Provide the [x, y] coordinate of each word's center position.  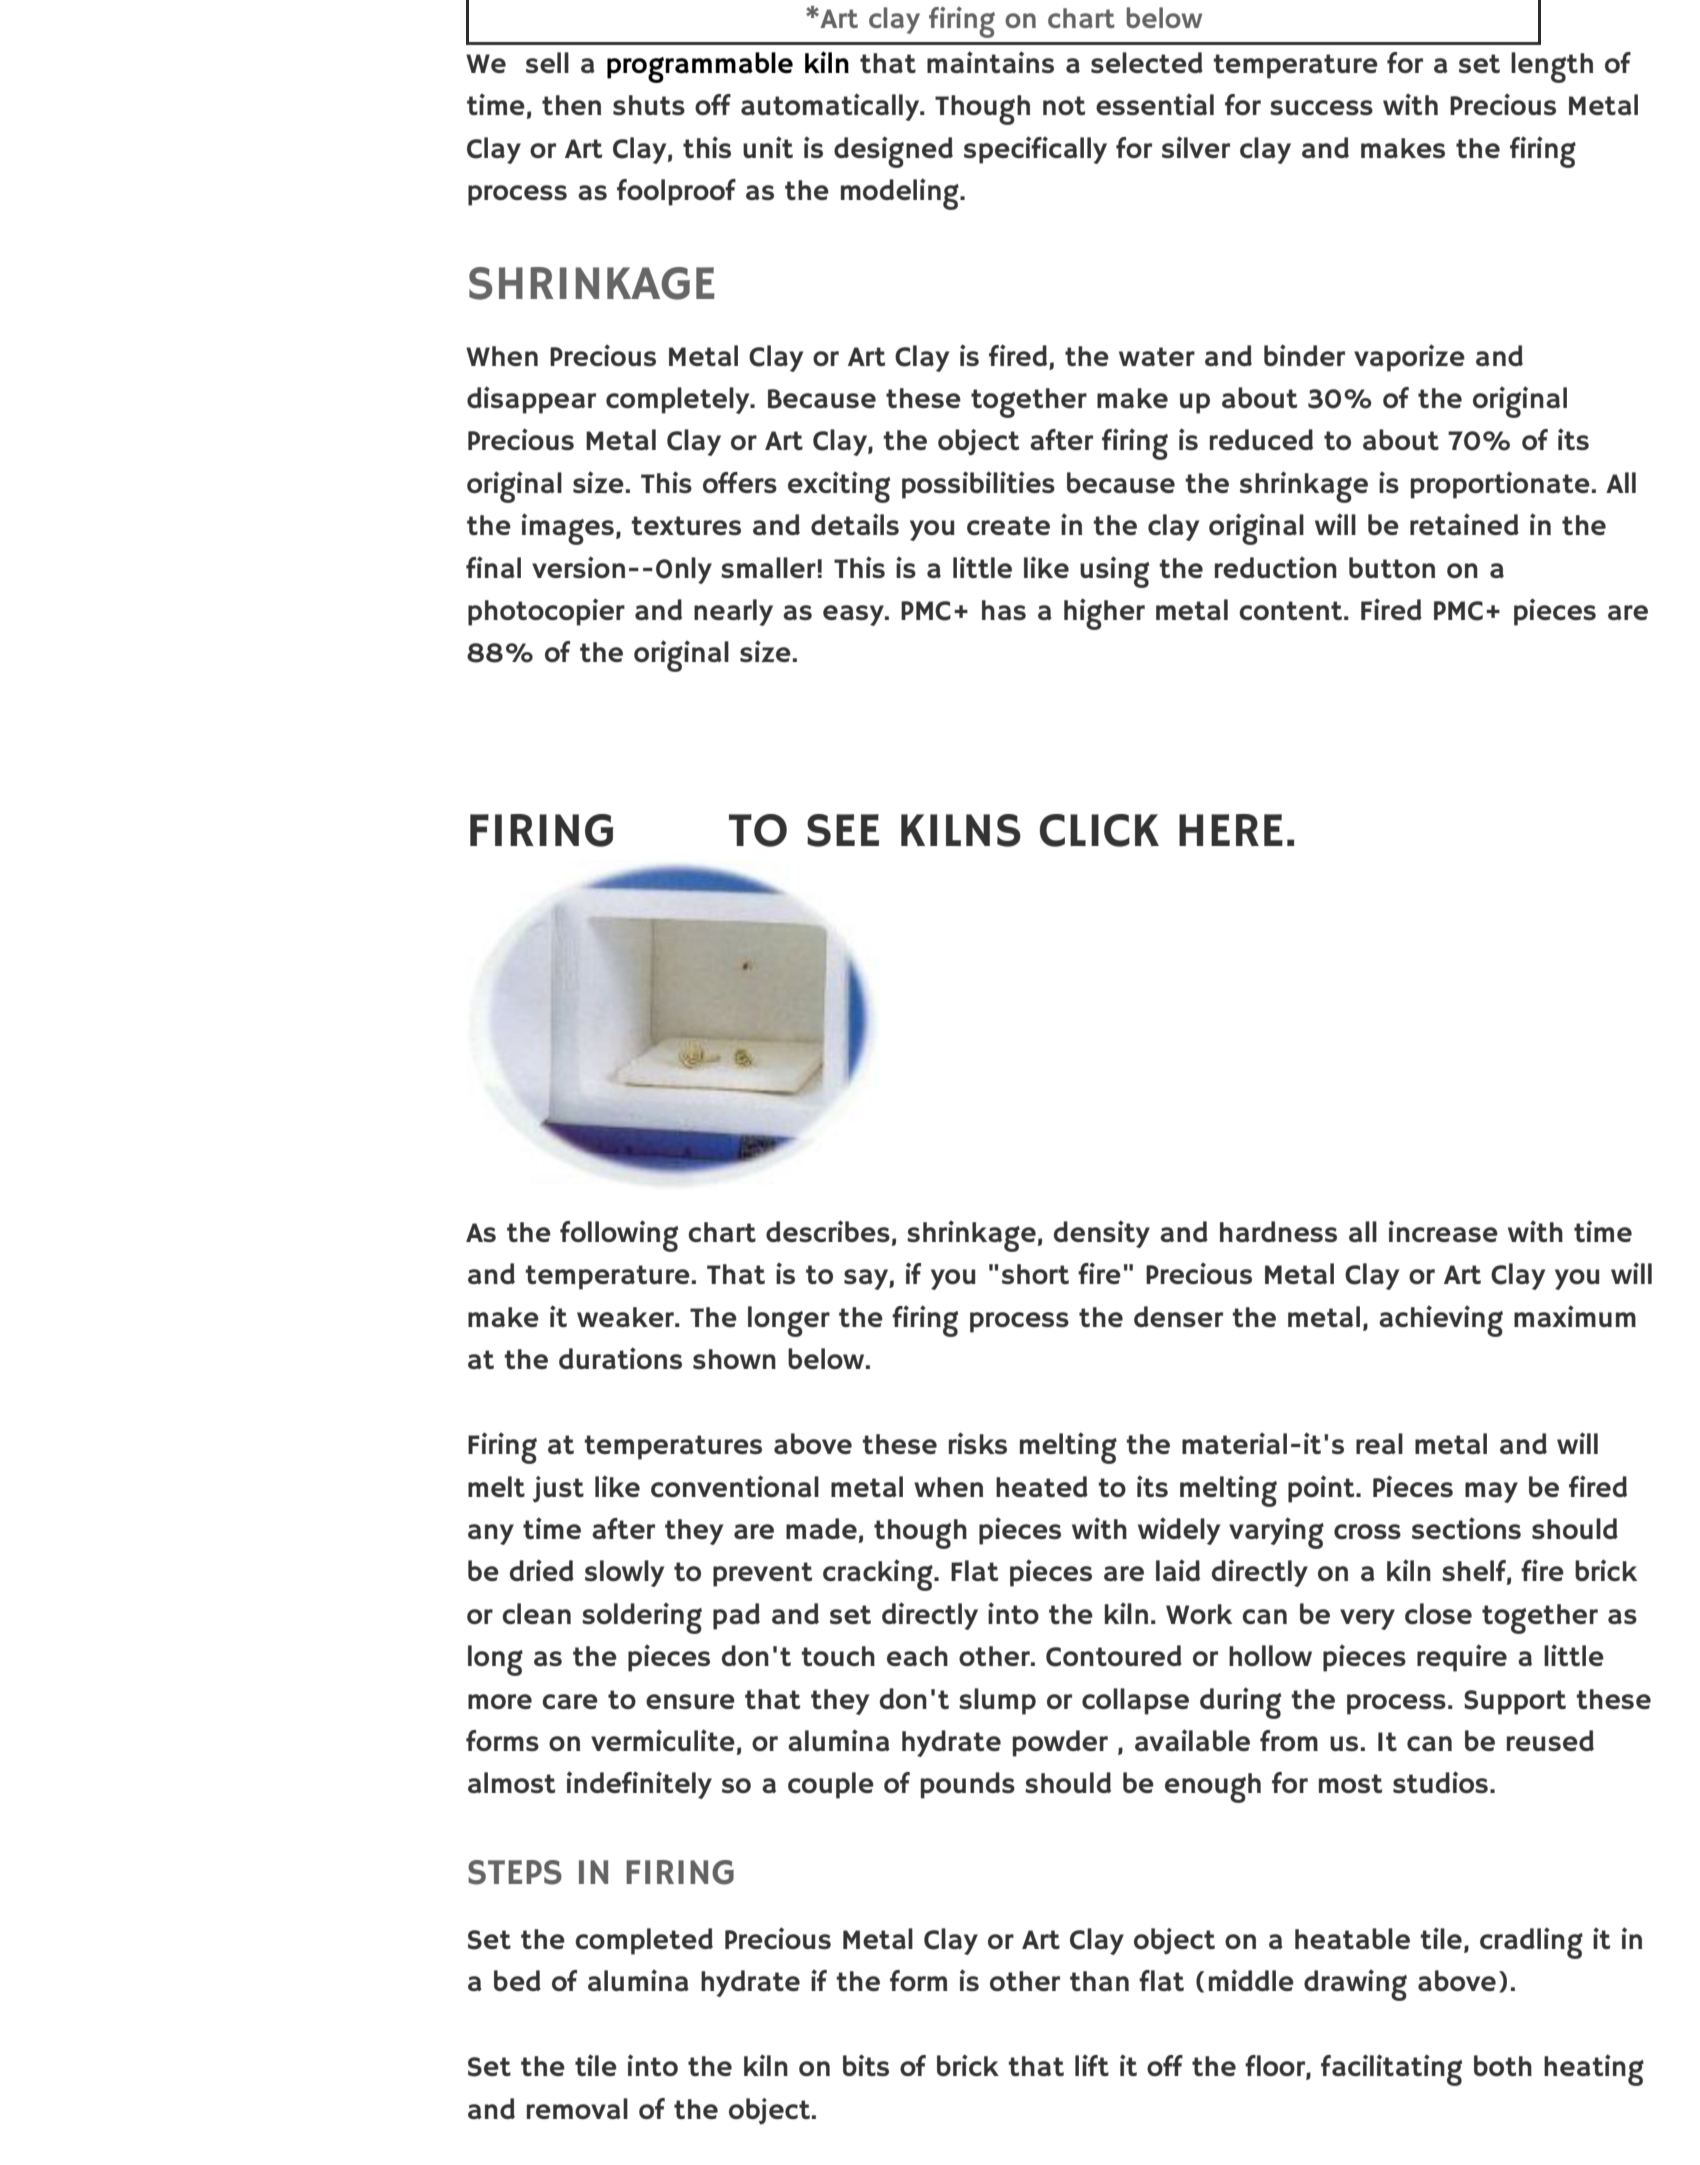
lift [1092, 2065]
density [1102, 1234]
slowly [624, 1573]
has [1004, 610]
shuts [649, 105]
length [1552, 67]
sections [1466, 1528]
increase [1443, 1231]
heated [1042, 1486]
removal [577, 2108]
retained [1464, 524]
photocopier [546, 612]
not [1064, 105]
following [619, 1236]
